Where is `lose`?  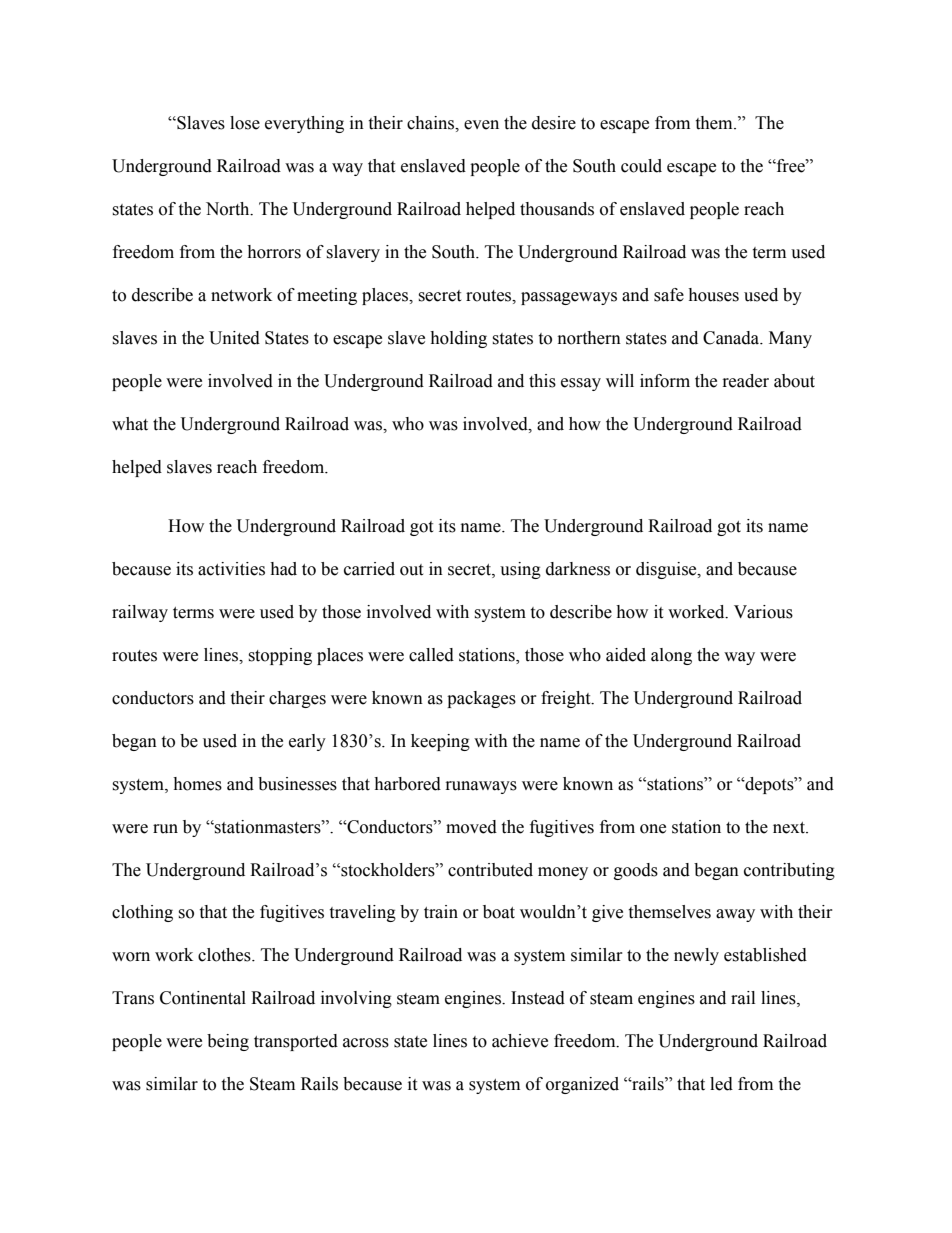 lose is located at coordinates (245, 123).
